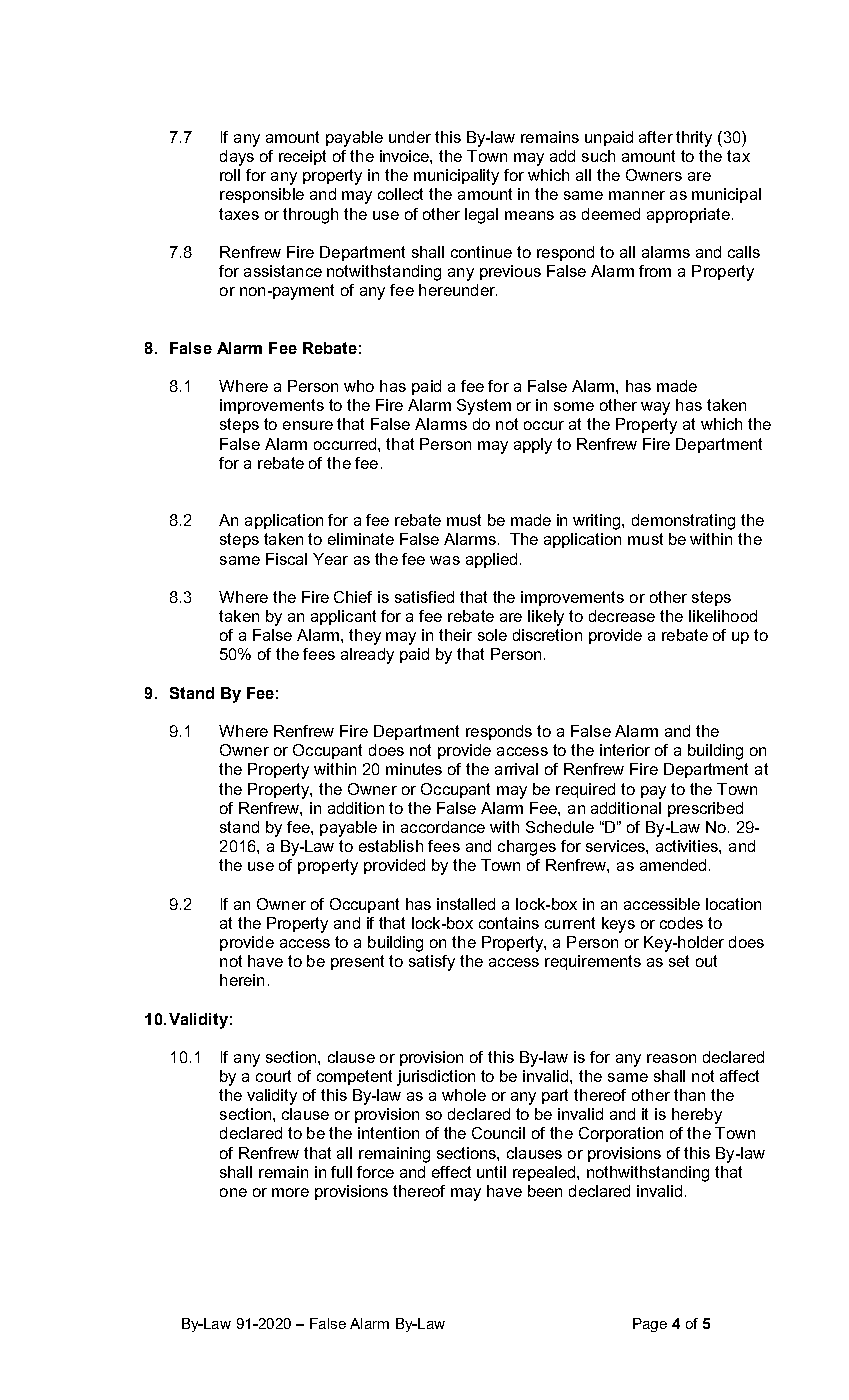 This screenshot has width=849, height=1400. What do you see at coordinates (673, 865) in the screenshot?
I see `amended` at bounding box center [673, 865].
